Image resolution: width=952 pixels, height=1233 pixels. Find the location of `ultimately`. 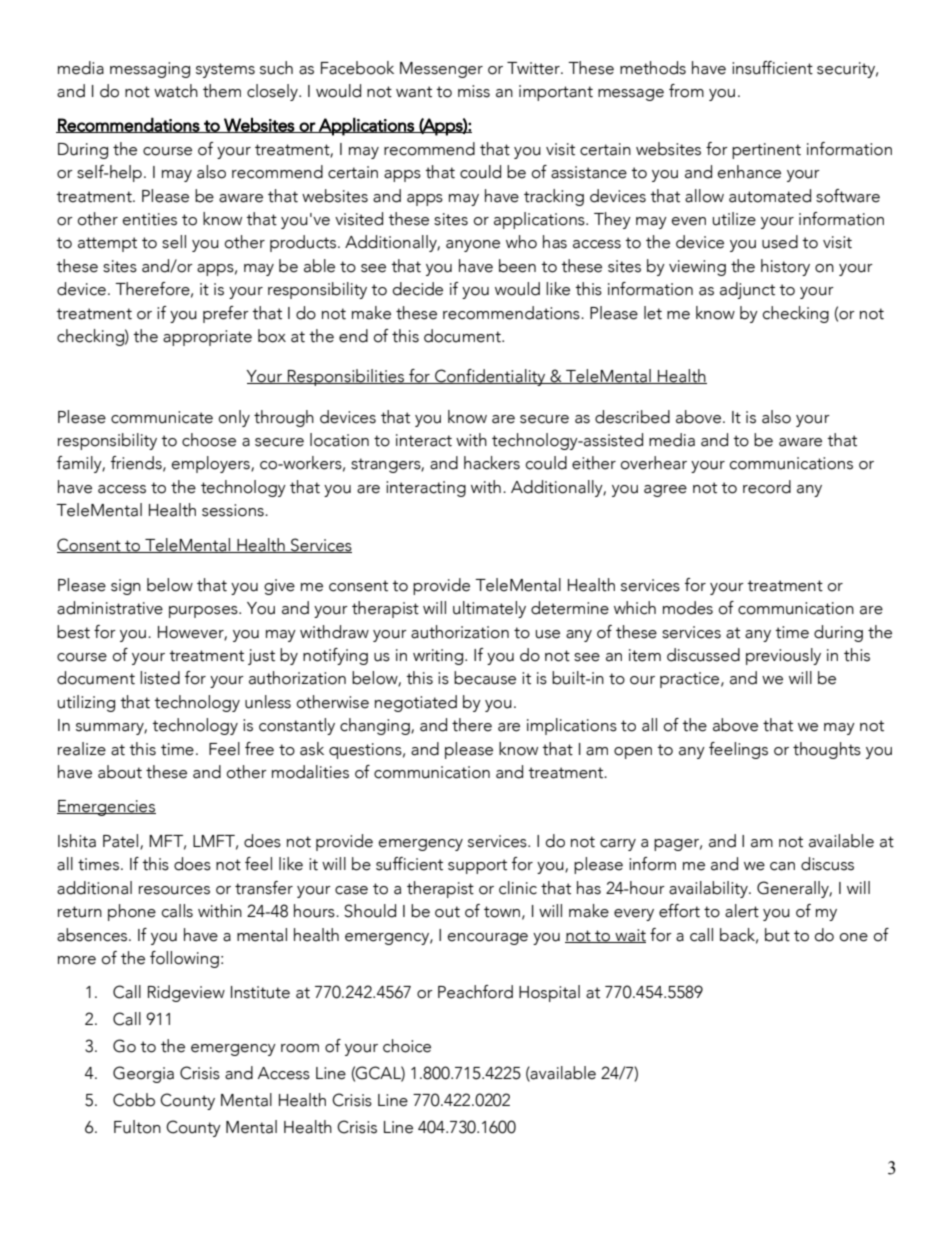

ultimately is located at coordinates (489, 609).
